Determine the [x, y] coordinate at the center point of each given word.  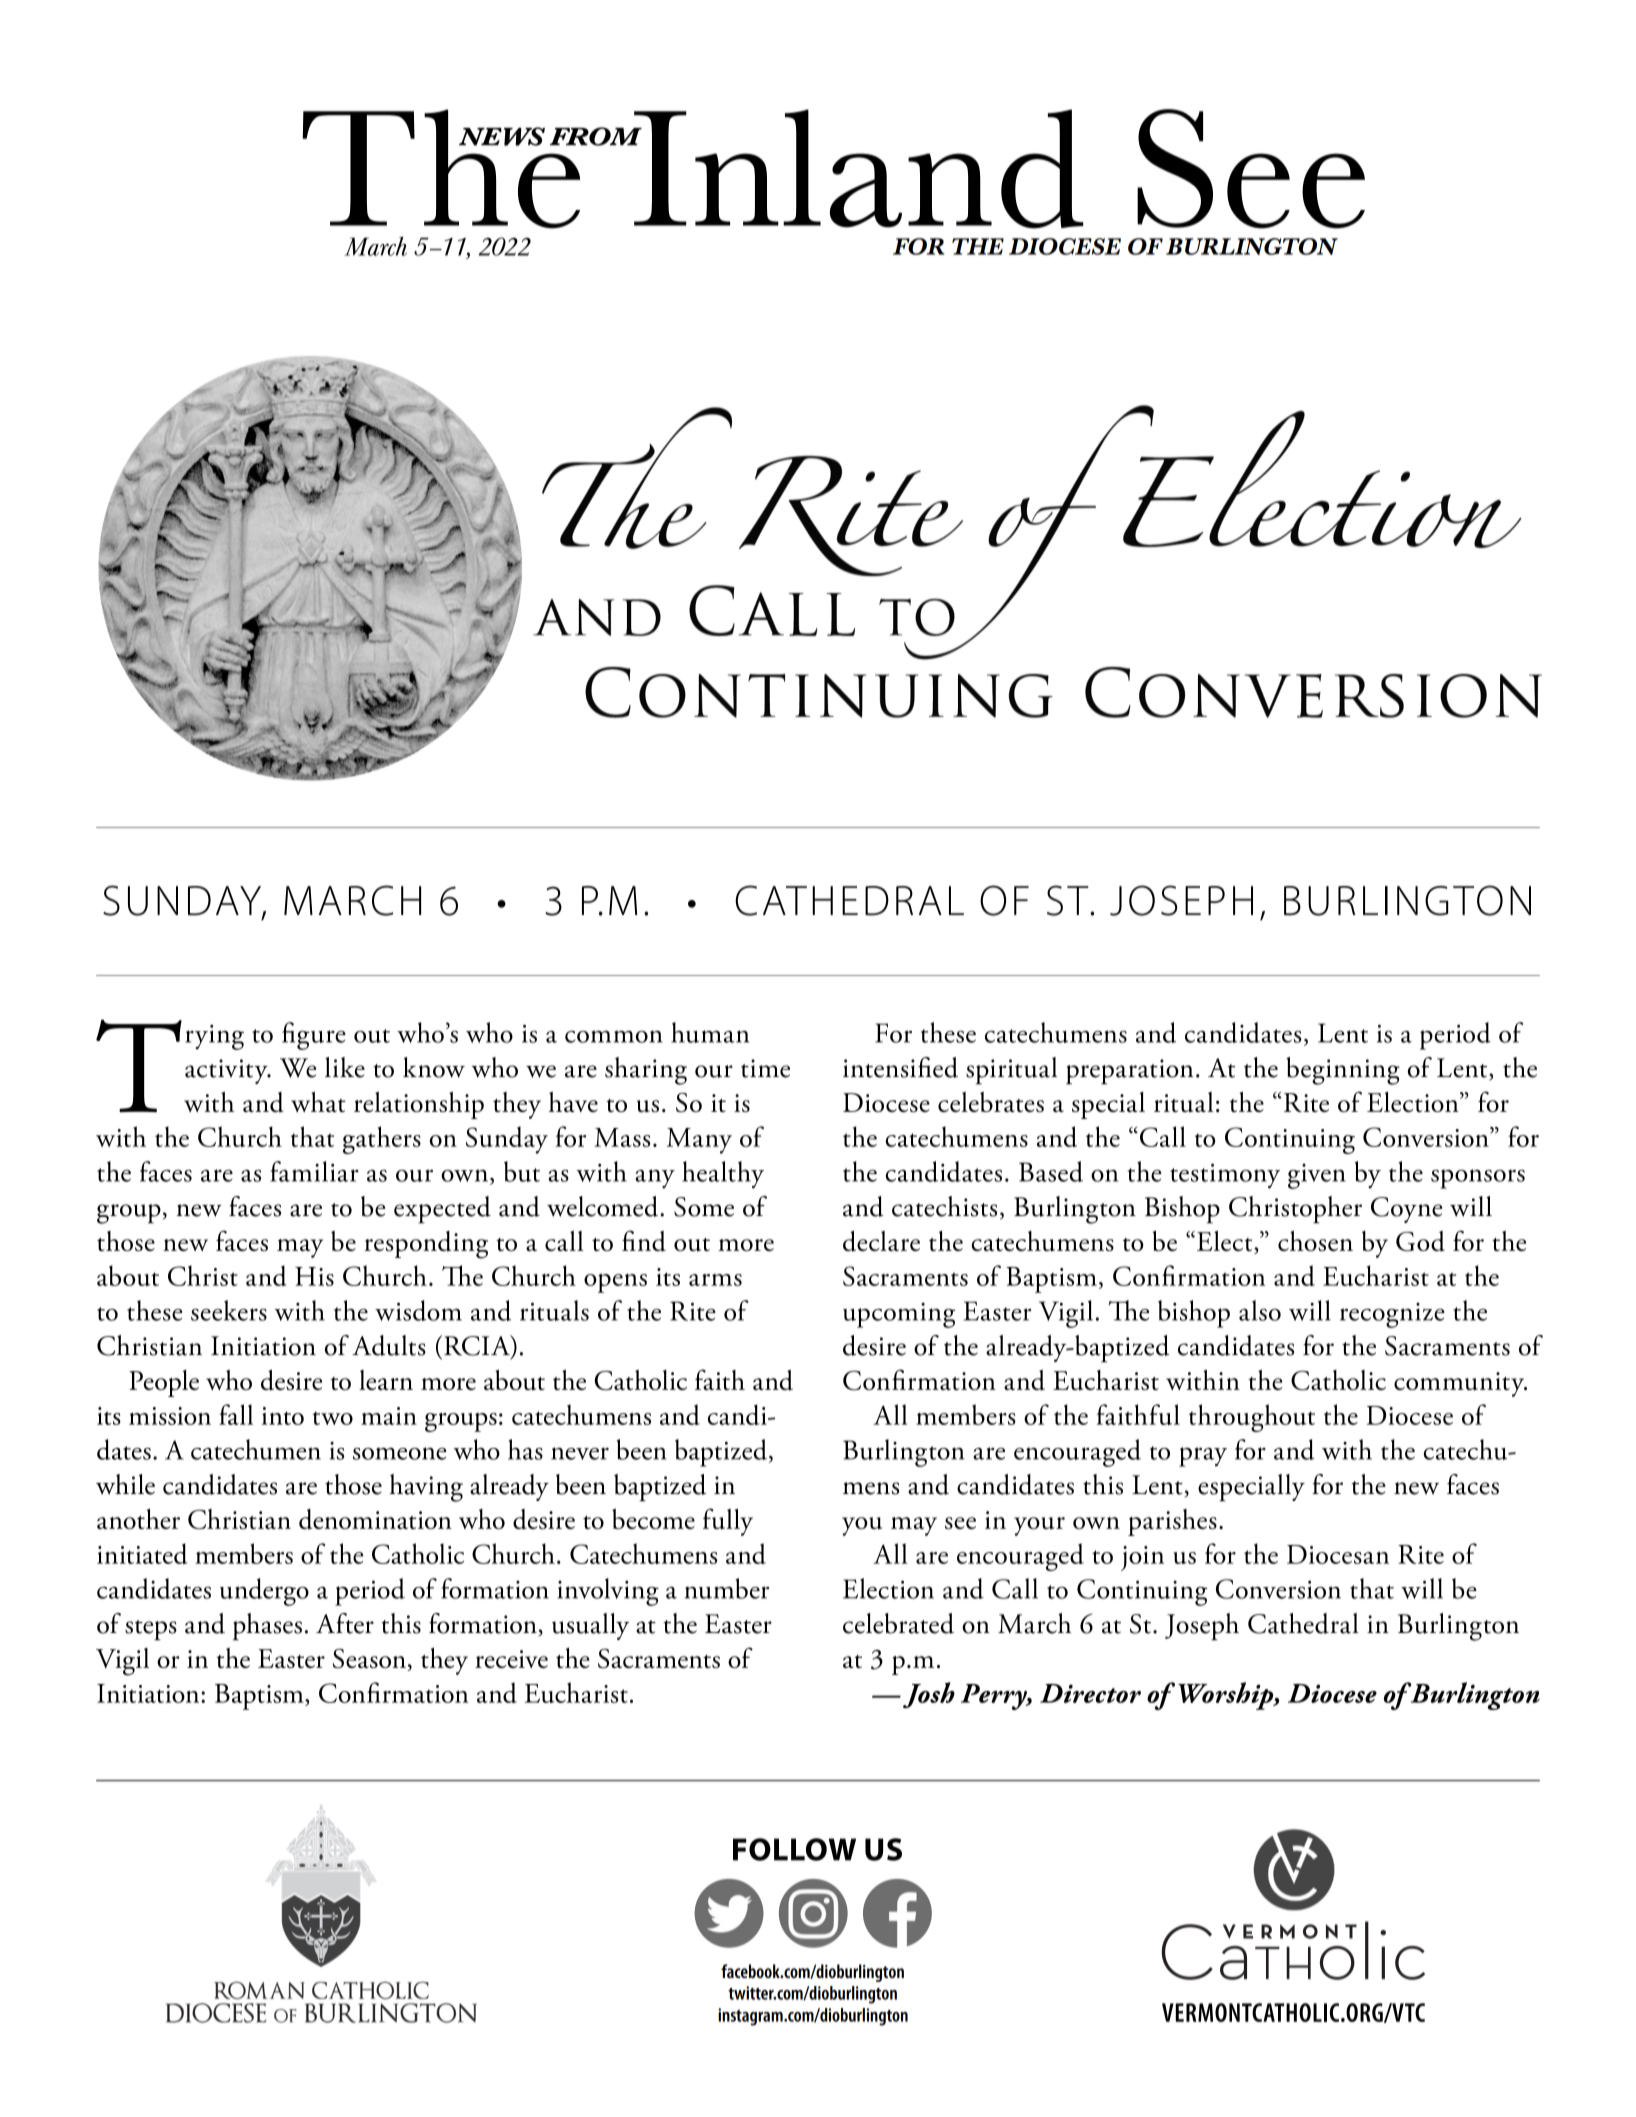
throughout [1252, 1418]
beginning [1343, 1071]
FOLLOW [794, 1849]
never [580, 1453]
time [765, 1068]
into [283, 1416]
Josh [929, 1695]
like [345, 1067]
